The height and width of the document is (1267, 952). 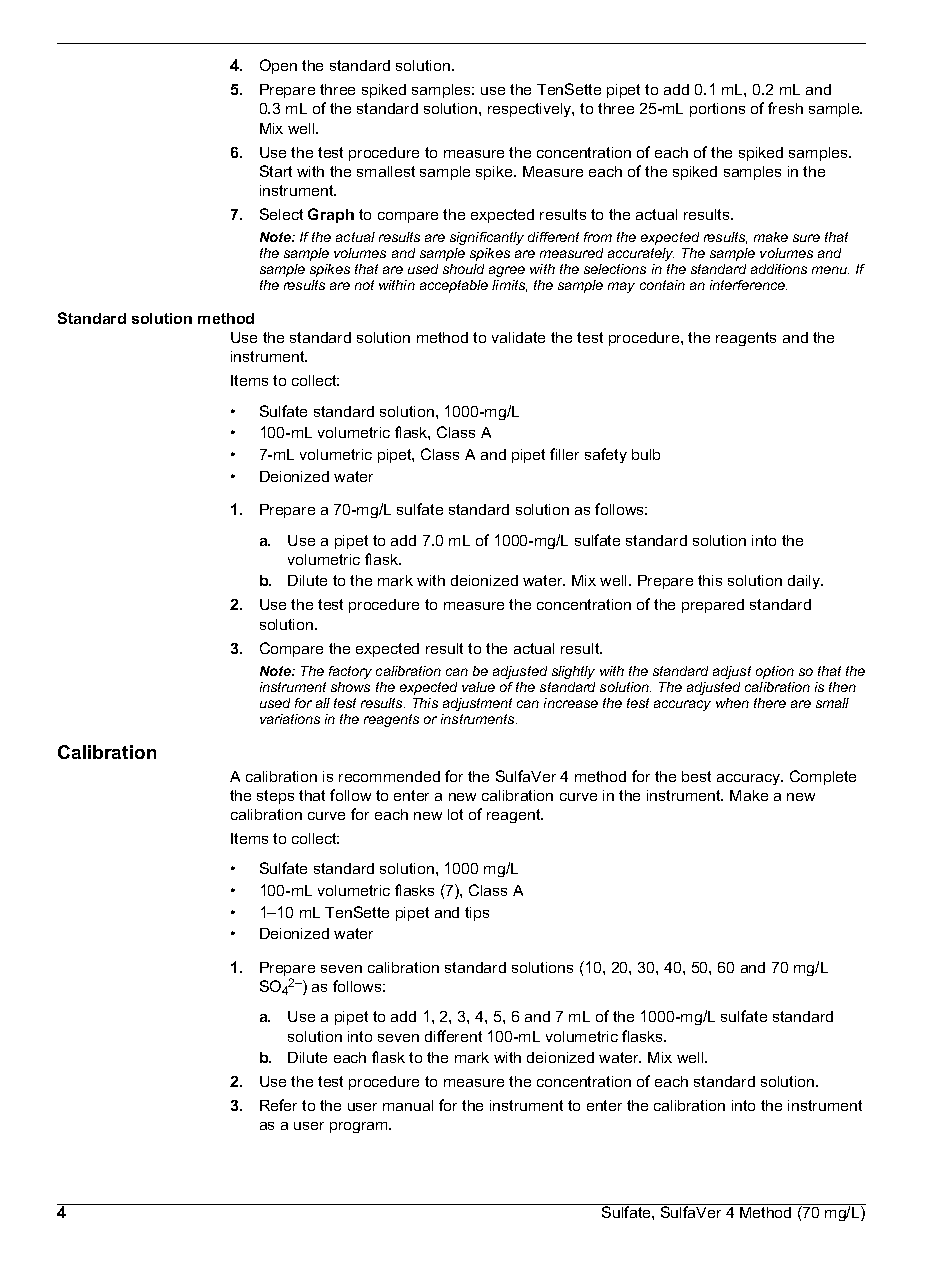 I want to click on Open, so click(x=278, y=66).
